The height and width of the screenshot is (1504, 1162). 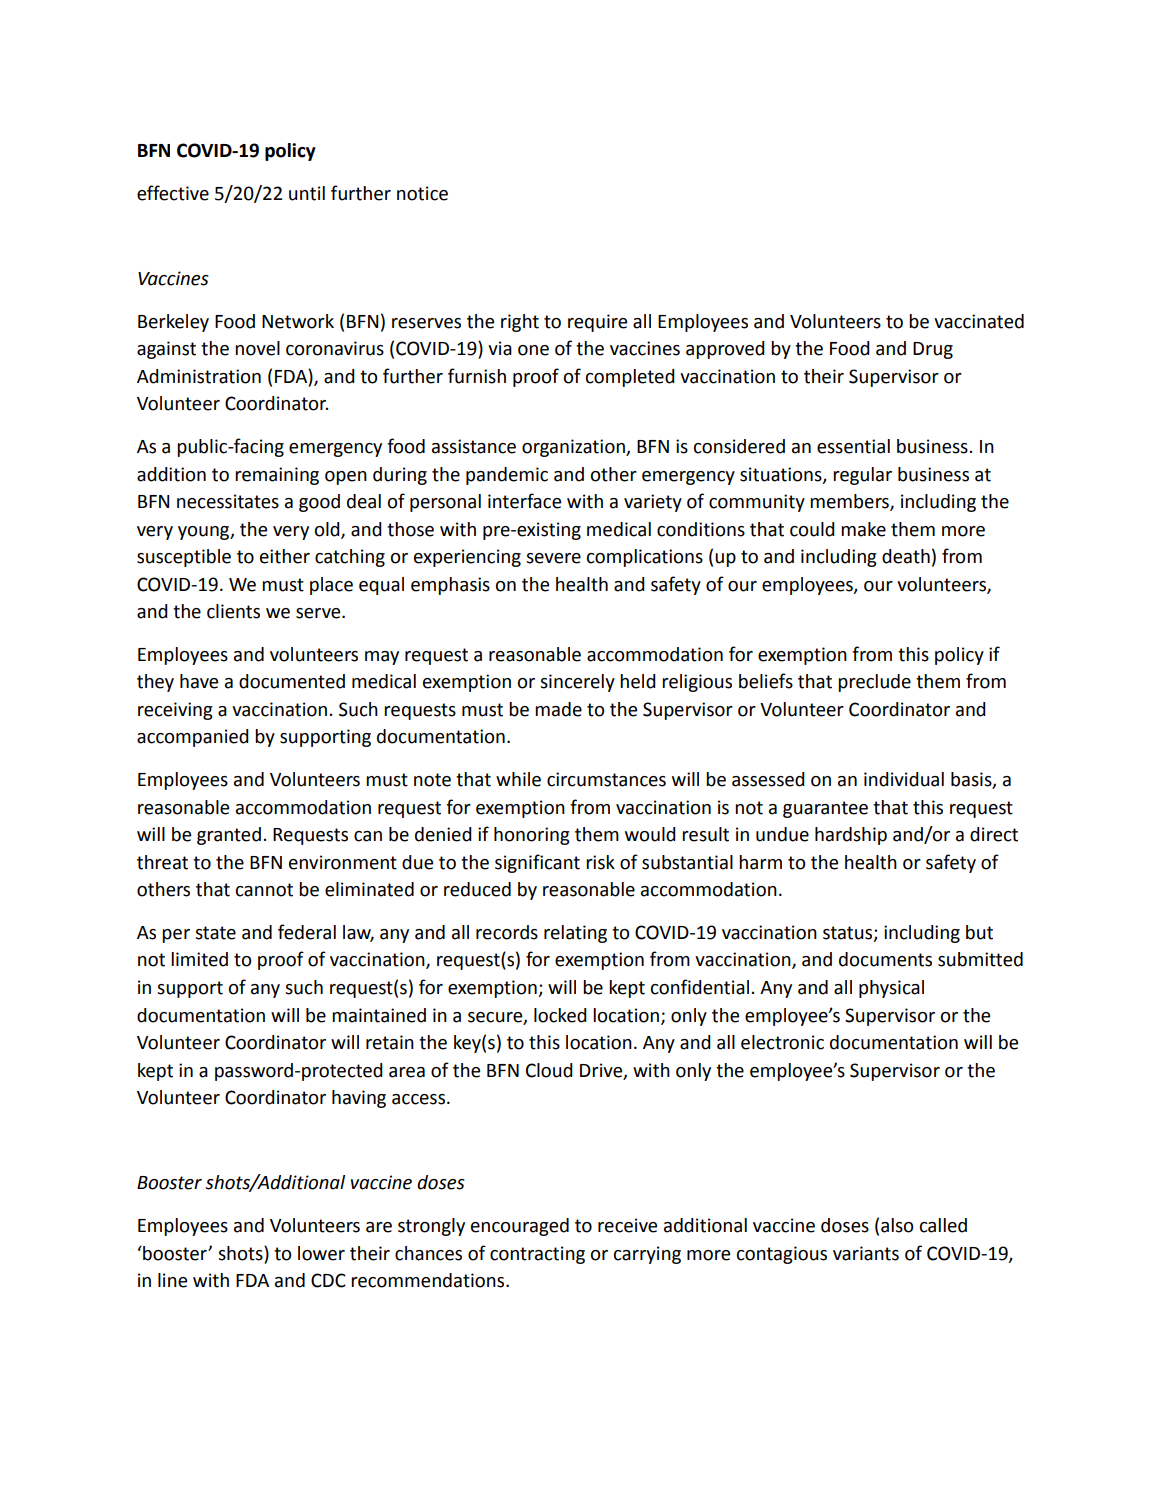 What do you see at coordinates (597, 323) in the screenshot?
I see `require` at bounding box center [597, 323].
